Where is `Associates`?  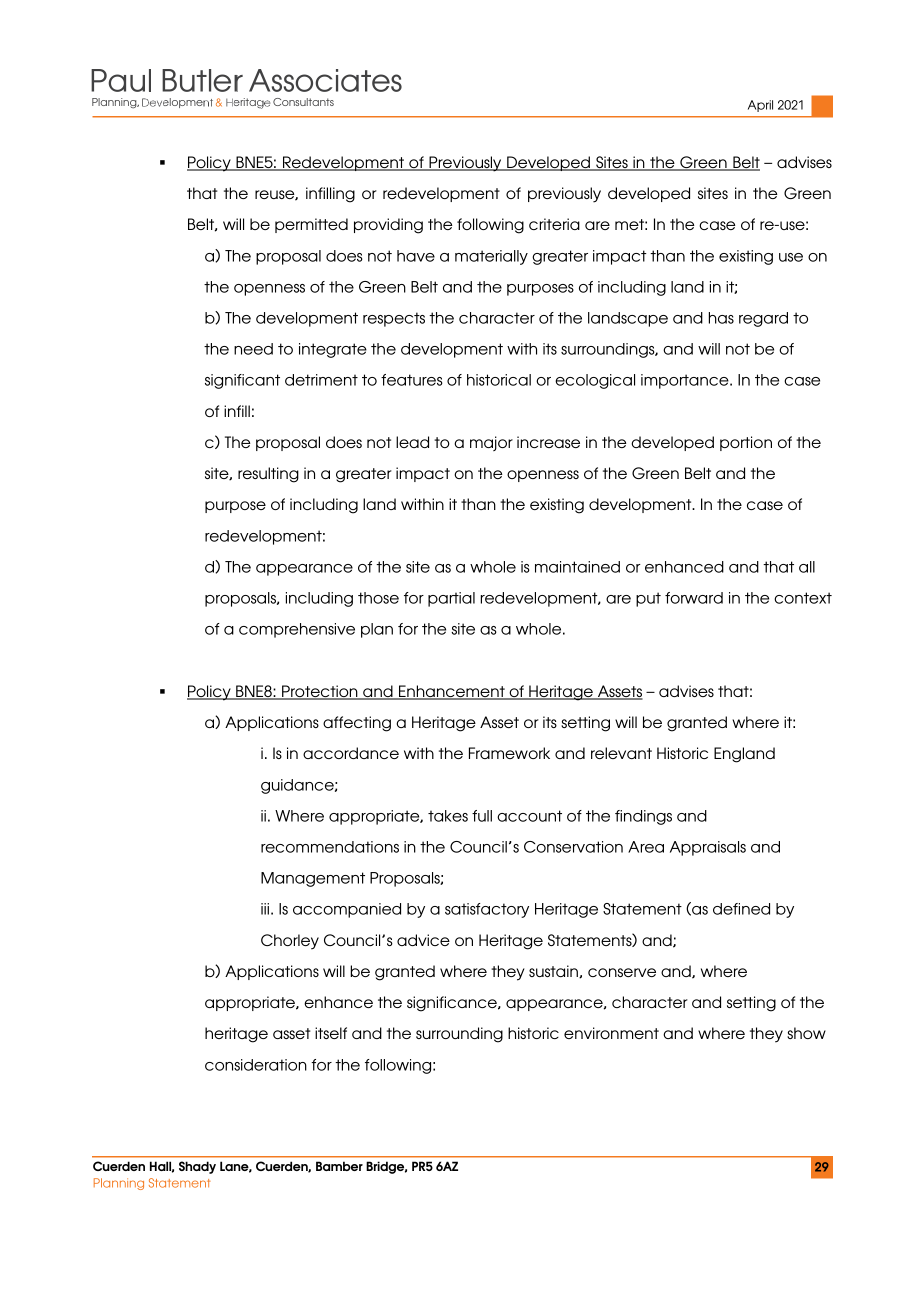
Associates is located at coordinates (325, 80).
